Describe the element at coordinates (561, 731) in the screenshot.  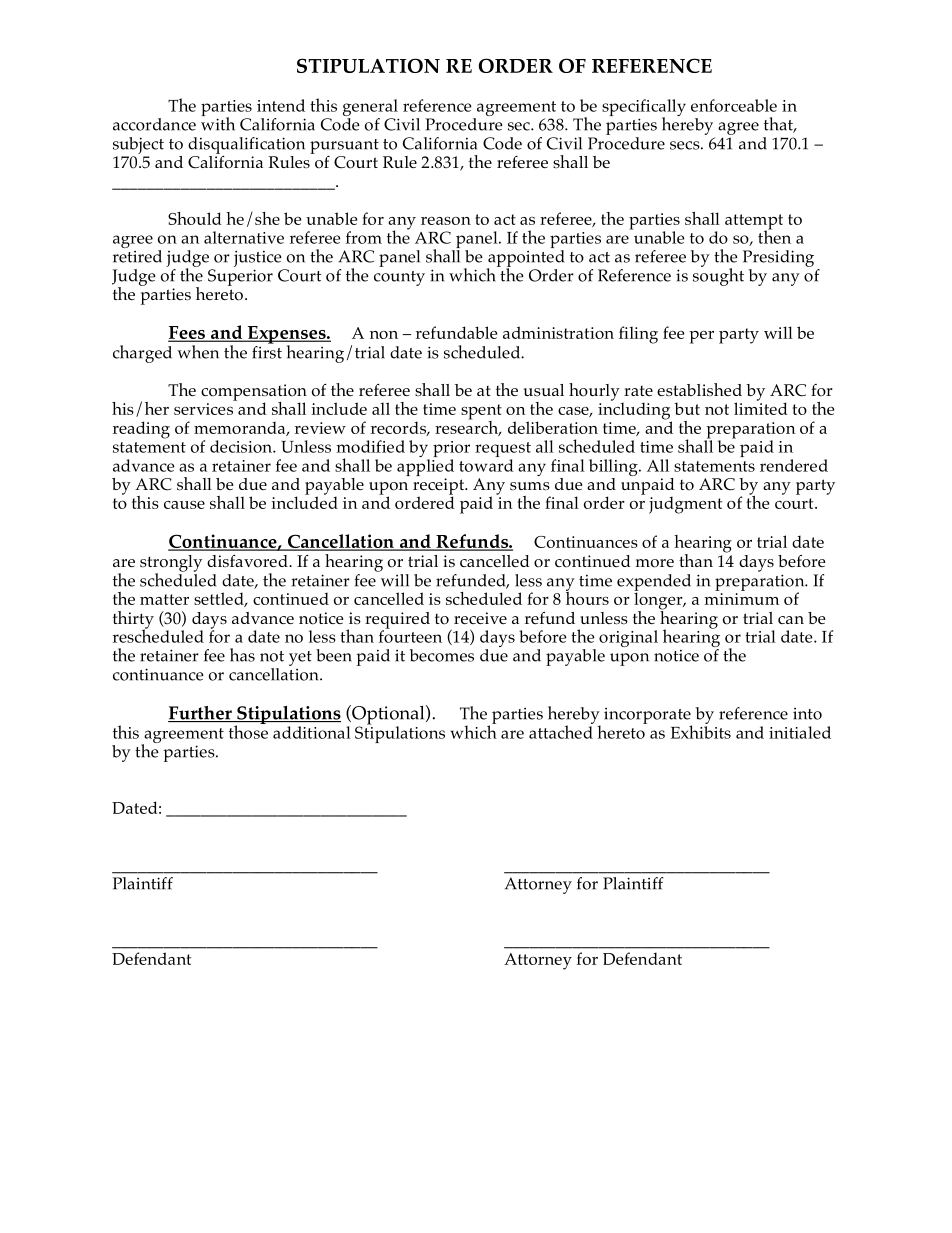
I see `attached` at that location.
